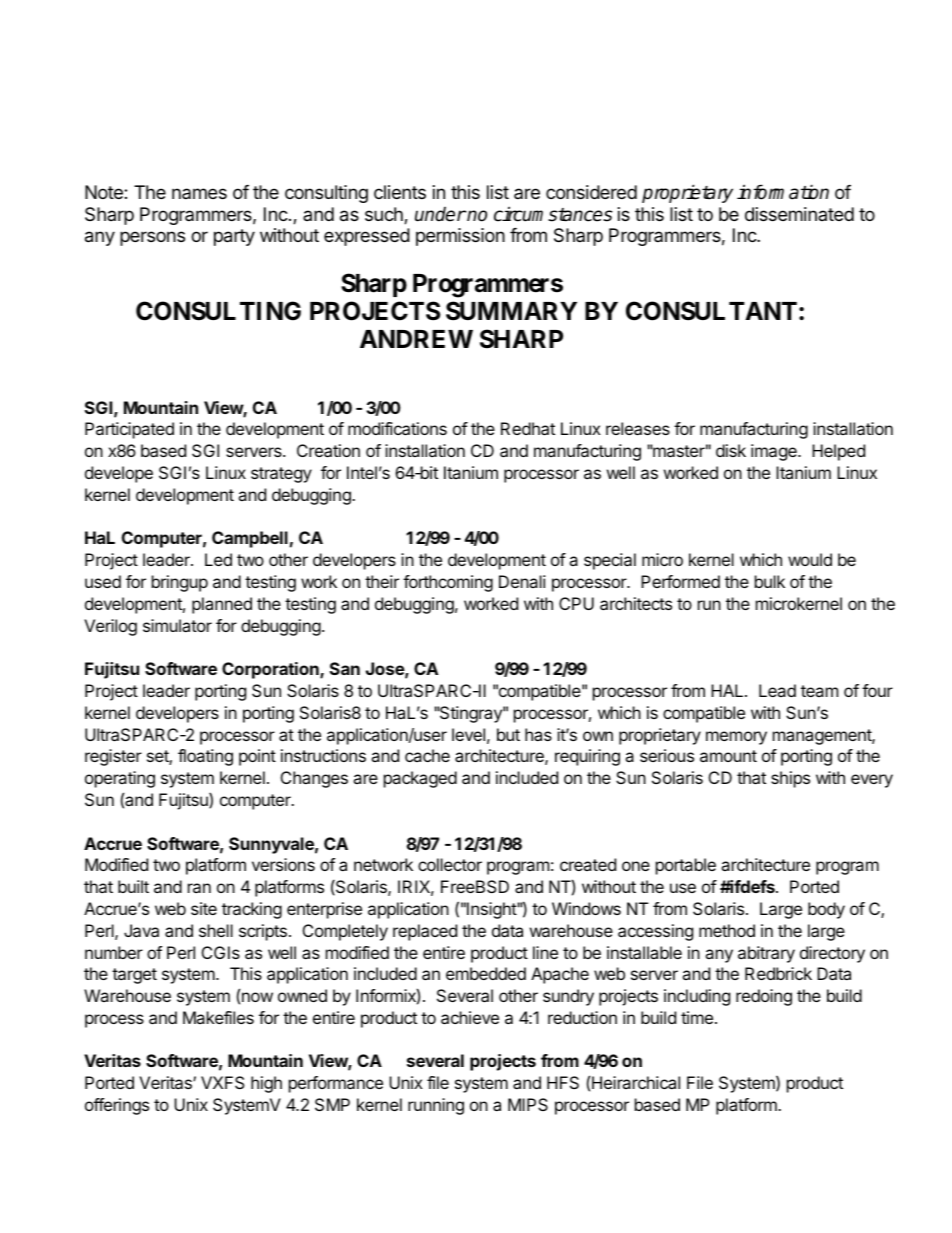 The height and width of the screenshot is (1233, 952). What do you see at coordinates (799, 214) in the screenshot?
I see `disseminated` at bounding box center [799, 214].
